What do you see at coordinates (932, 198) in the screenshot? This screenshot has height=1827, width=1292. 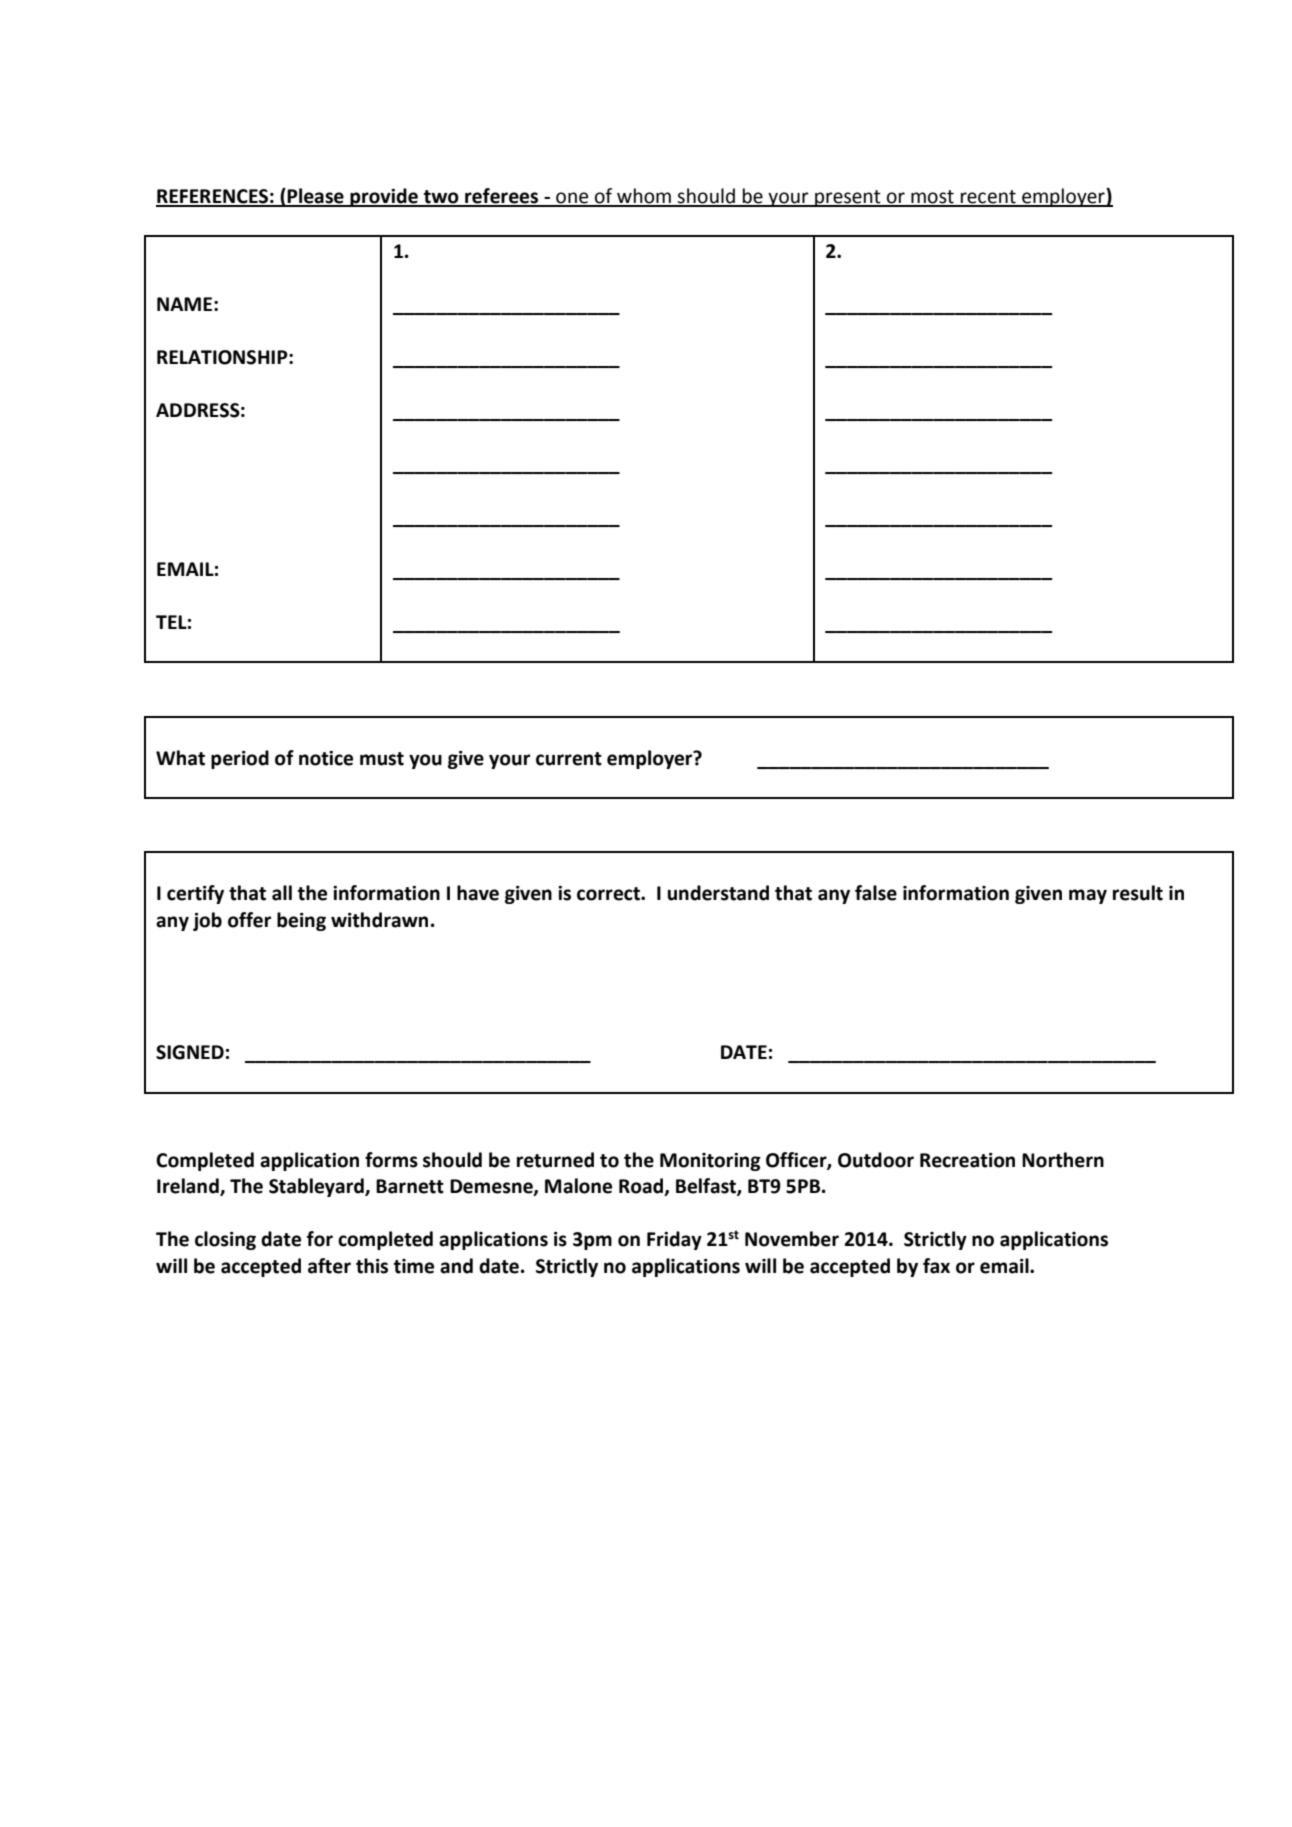 I see `most` at bounding box center [932, 198].
